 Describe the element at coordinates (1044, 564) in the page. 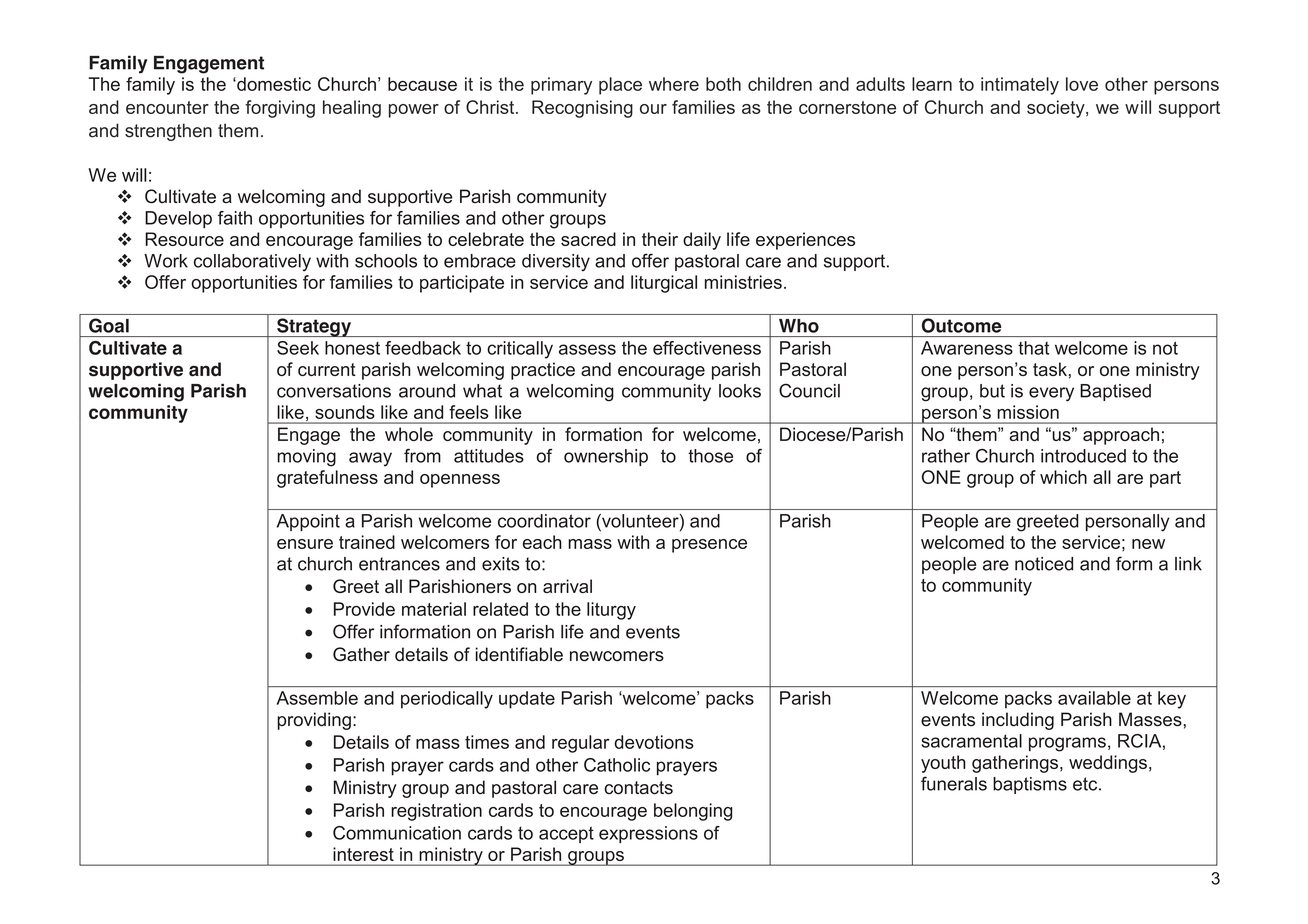

I see `noticed` at that location.
